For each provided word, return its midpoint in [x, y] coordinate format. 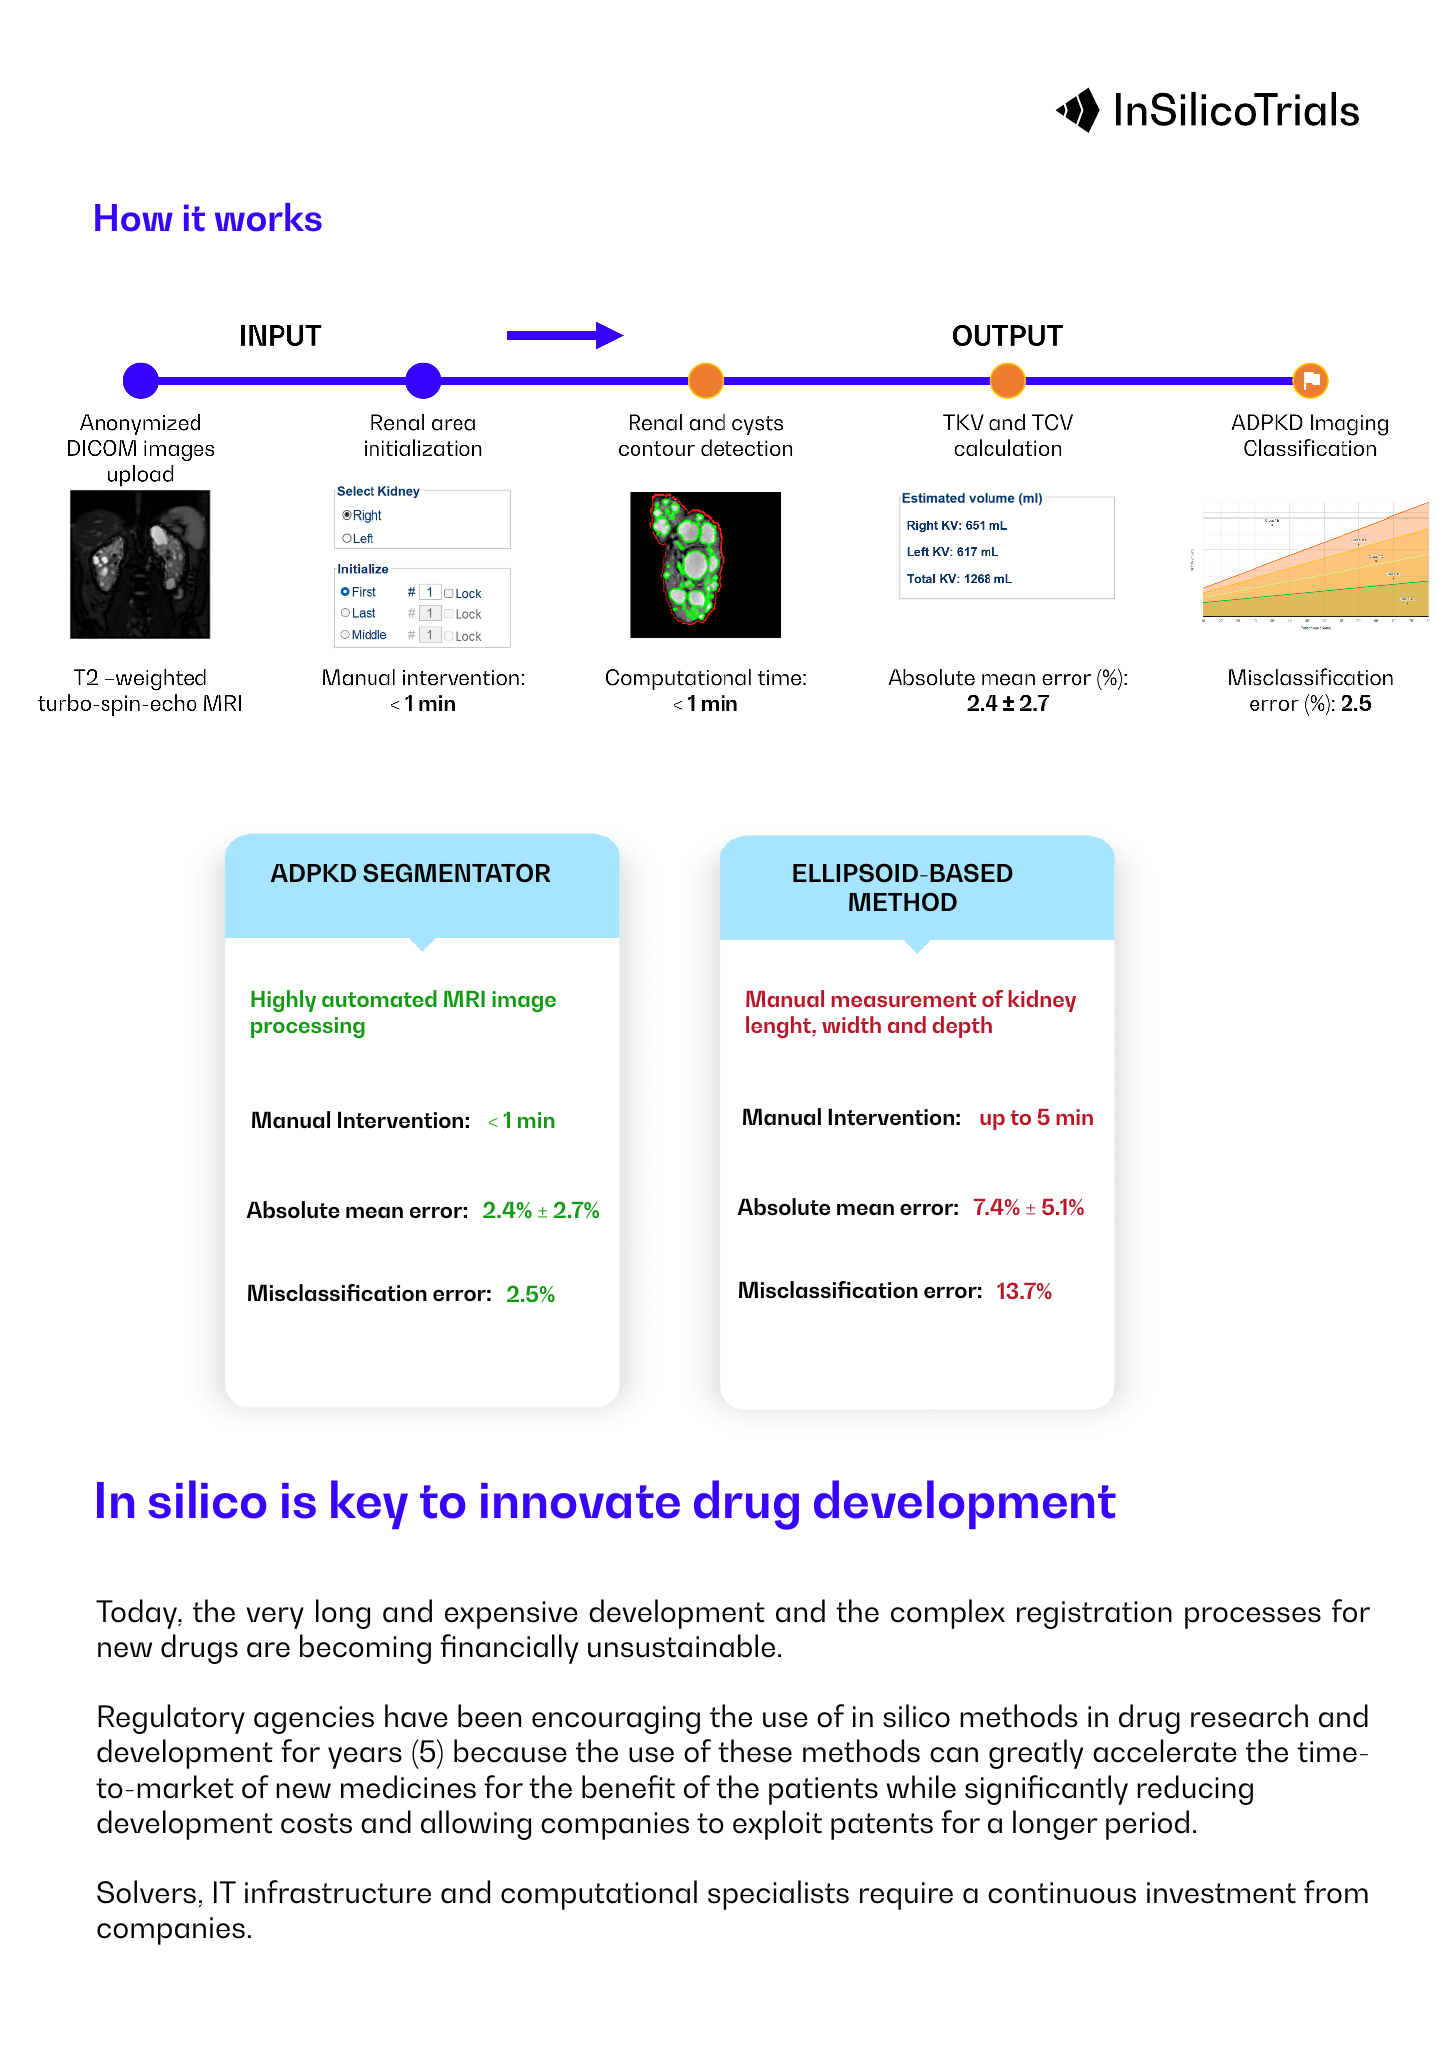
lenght [780, 1027]
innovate [580, 1501]
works [268, 217]
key [369, 1504]
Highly [283, 1001]
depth [962, 1027]
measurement [904, 999]
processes [1253, 1618]
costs [316, 1823]
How [134, 218]
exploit [777, 1825]
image [524, 1001]
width [851, 1024]
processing [308, 1027]
